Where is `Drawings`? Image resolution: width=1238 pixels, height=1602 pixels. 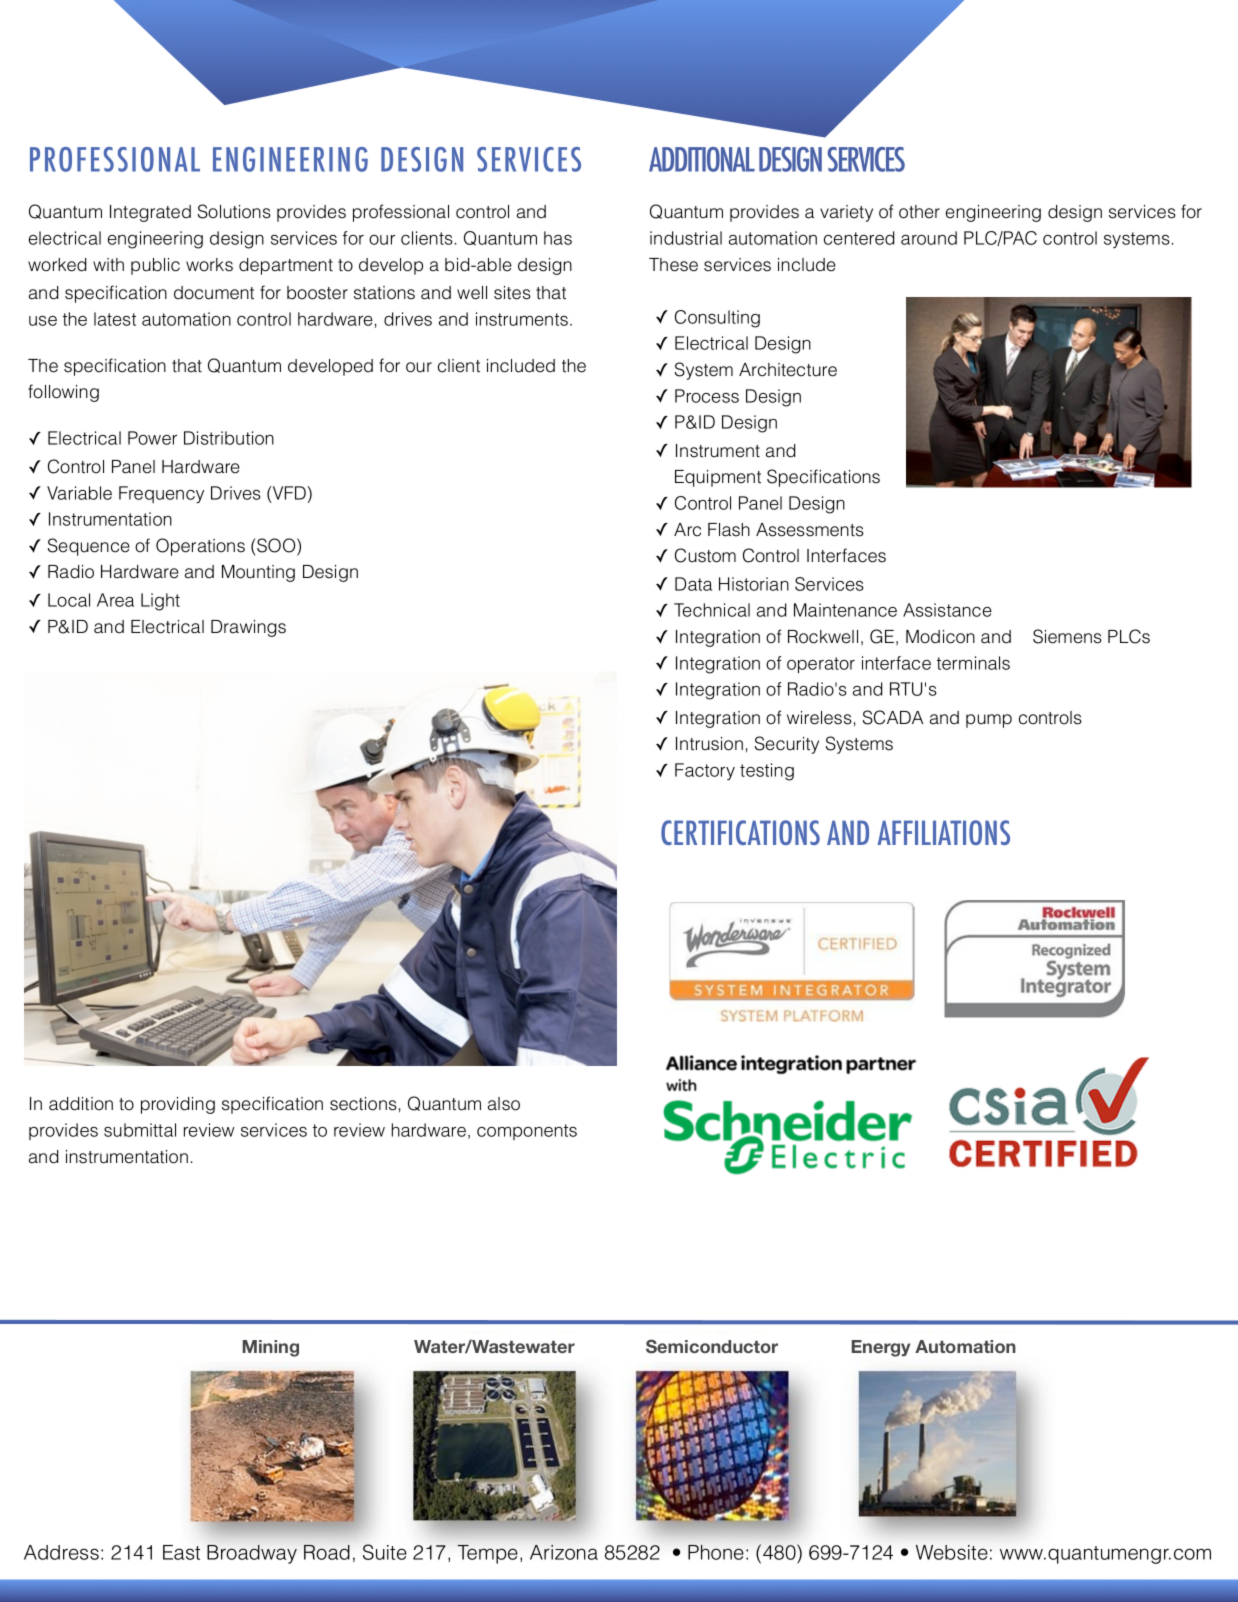 Drawings is located at coordinates (248, 628).
